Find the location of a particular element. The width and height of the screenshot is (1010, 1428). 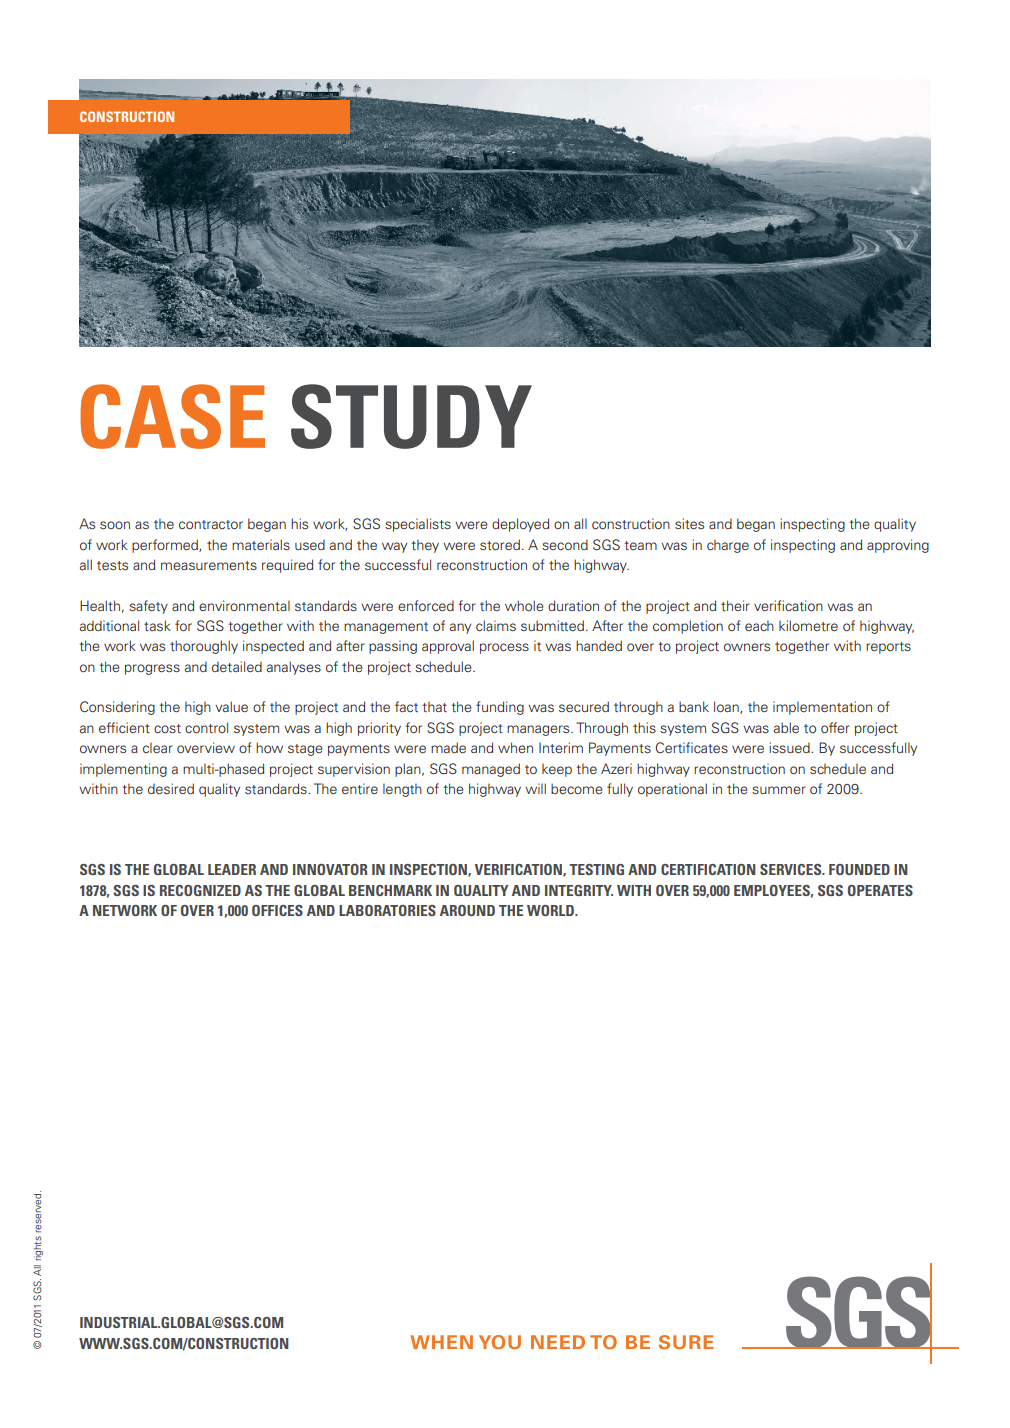

clear is located at coordinates (158, 747).
